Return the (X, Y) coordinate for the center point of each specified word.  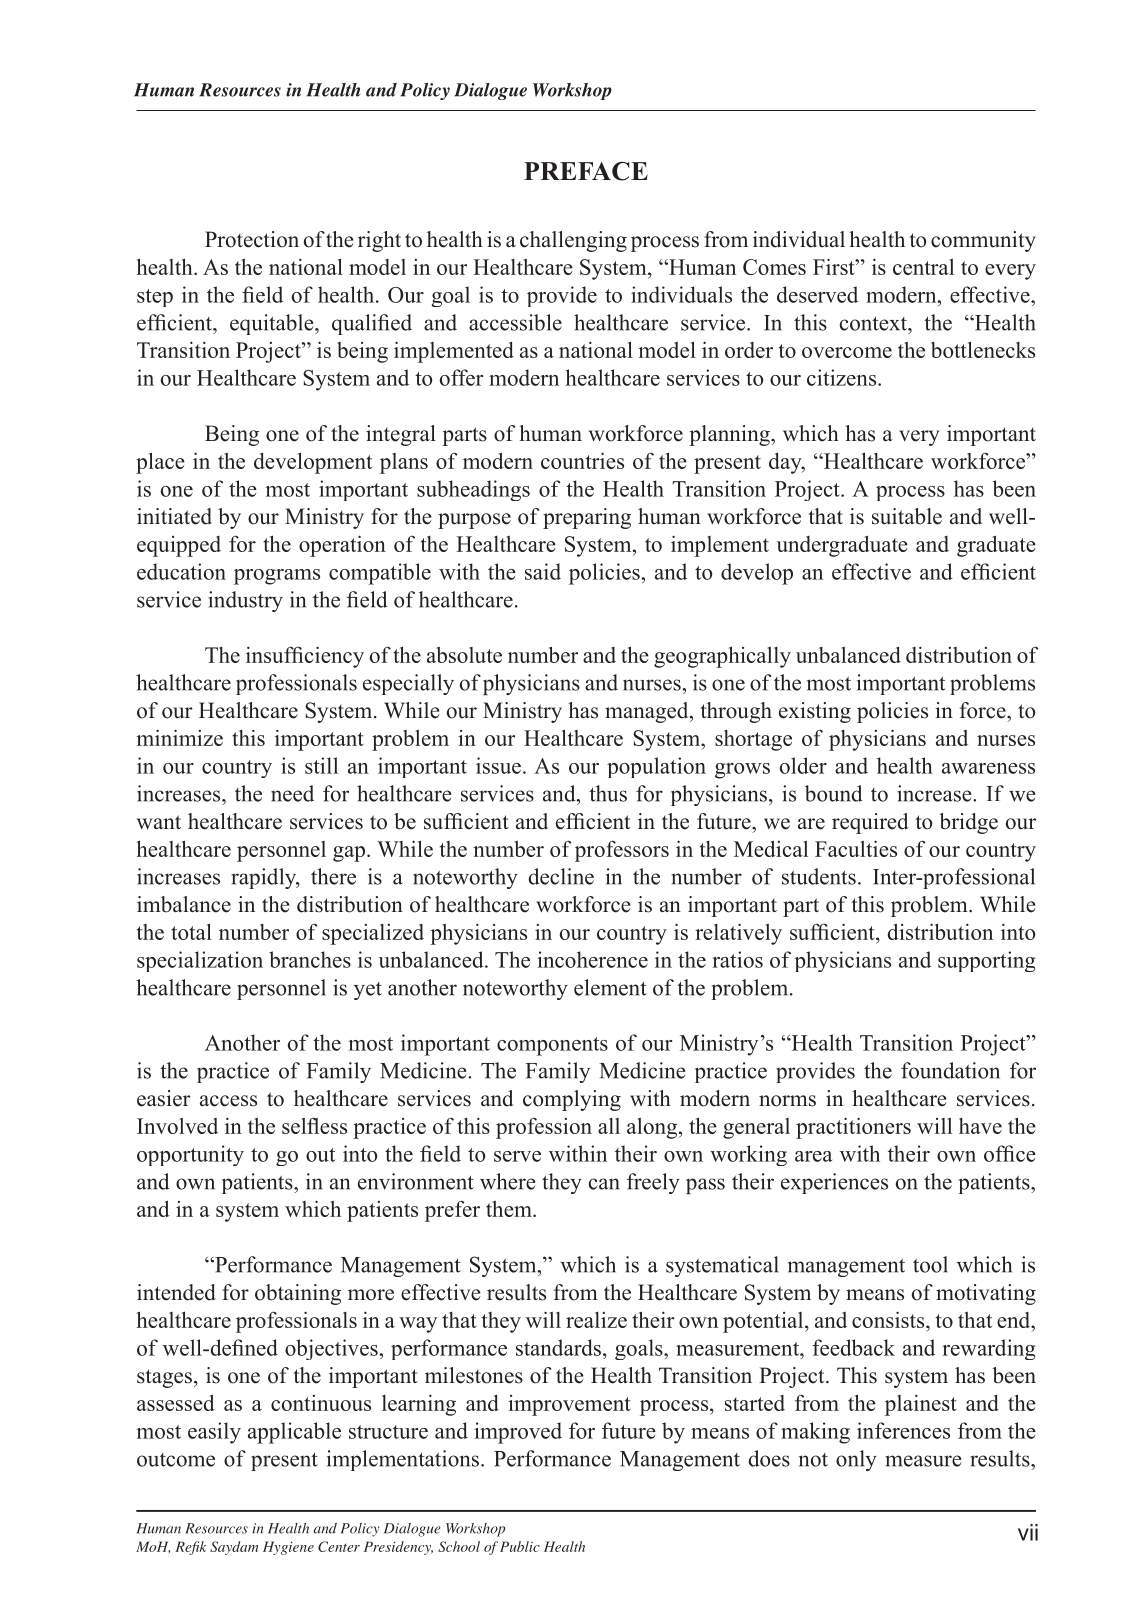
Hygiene (288, 1548)
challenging (573, 241)
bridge (968, 823)
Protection (252, 239)
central (923, 267)
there (333, 876)
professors (622, 851)
